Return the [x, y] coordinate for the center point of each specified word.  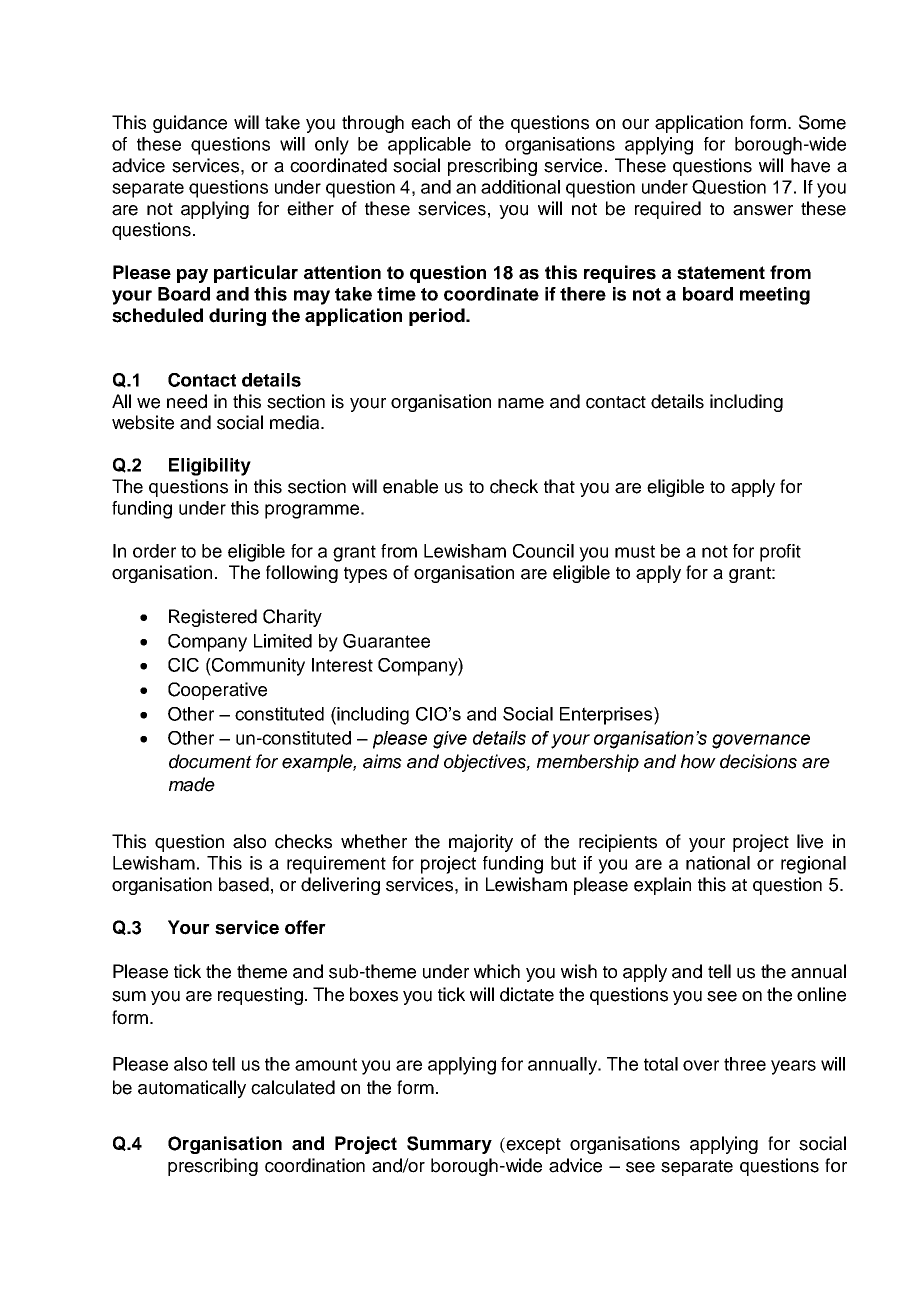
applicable [429, 146]
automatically [192, 1089]
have [810, 165]
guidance [190, 124]
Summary [449, 1145]
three [745, 1064]
